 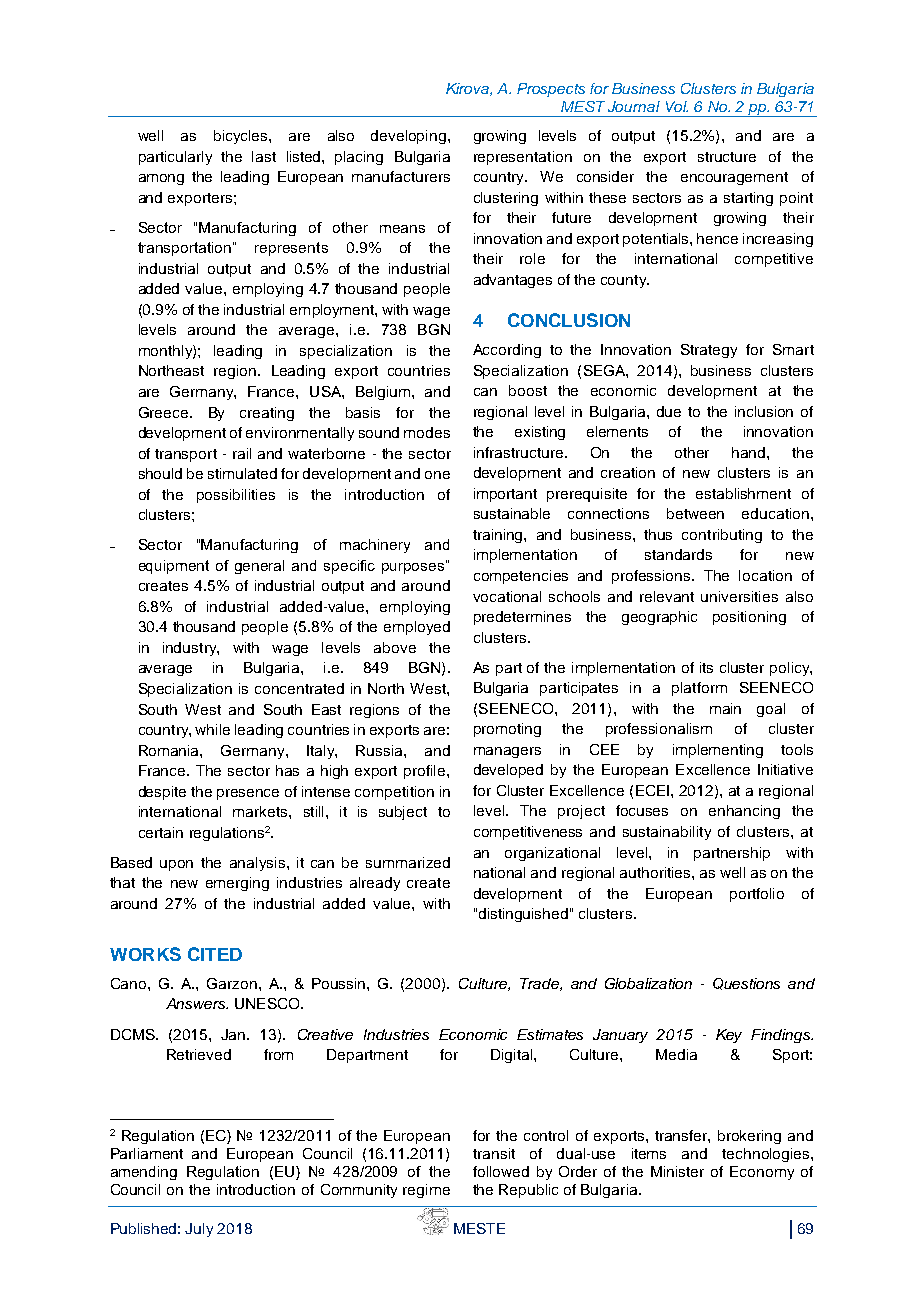 What do you see at coordinates (264, 156) in the document?
I see `last` at bounding box center [264, 156].
